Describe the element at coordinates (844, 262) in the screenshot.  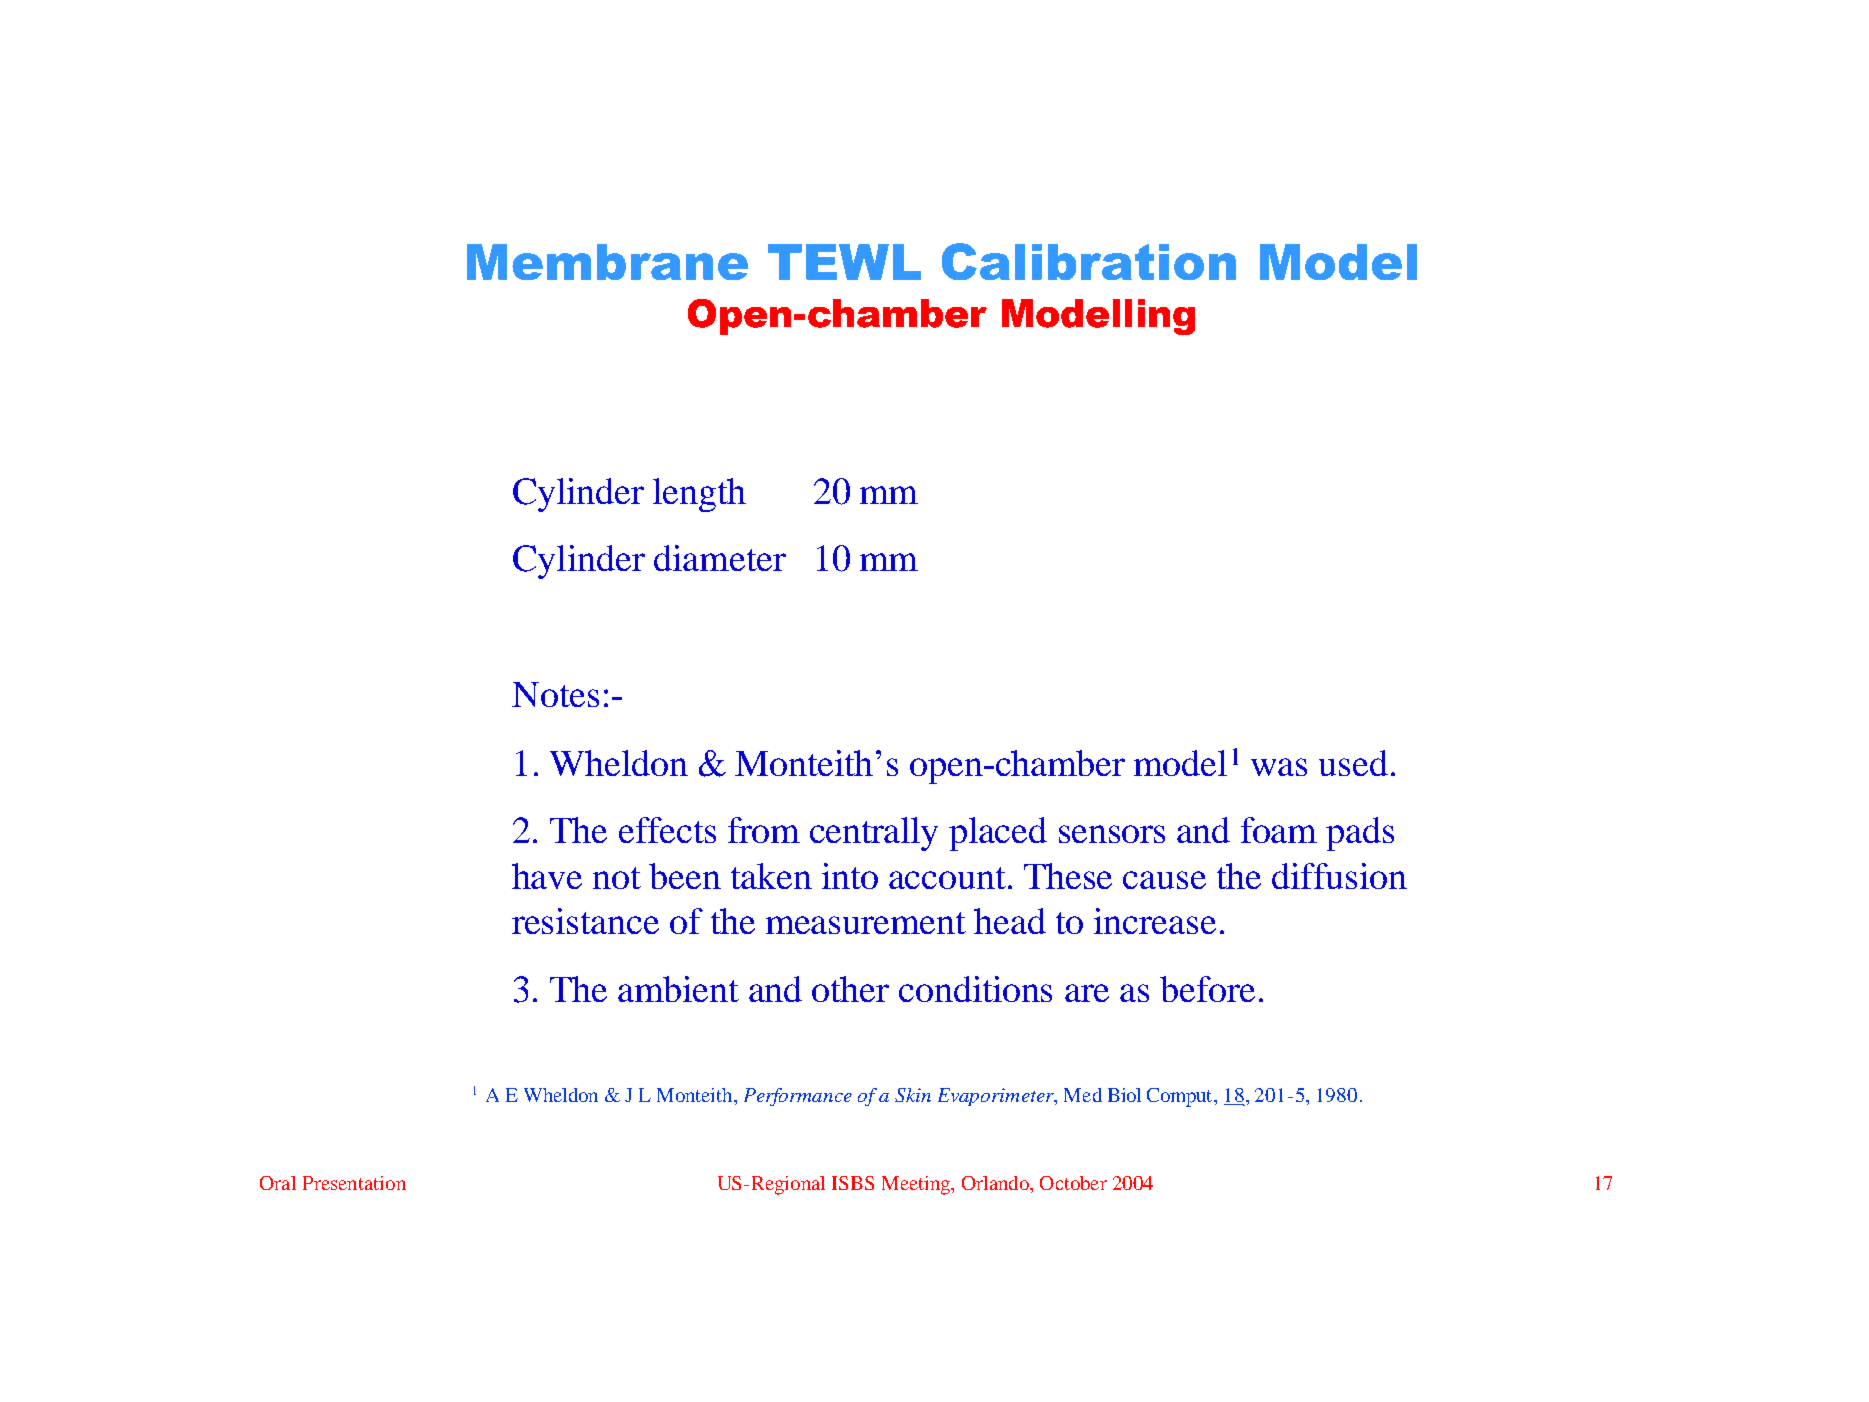
I see `TEWL` at that location.
